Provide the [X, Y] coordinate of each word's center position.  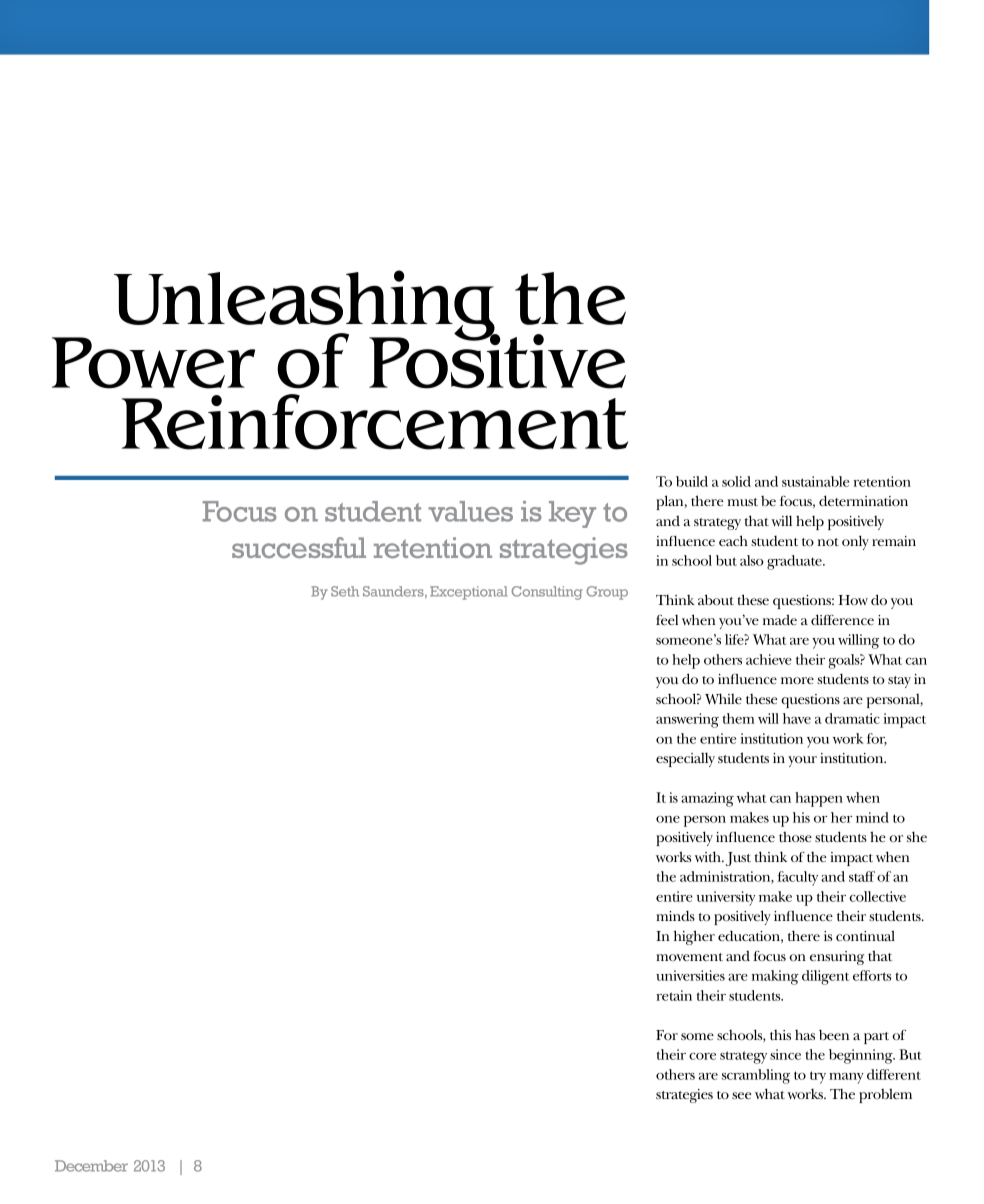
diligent [825, 977]
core [702, 1056]
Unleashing [305, 306]
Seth [345, 591]
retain [674, 995]
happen [819, 799]
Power [153, 363]
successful [299, 547]
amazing [707, 799]
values [470, 511]
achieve [769, 659]
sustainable [815, 481]
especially [685, 759]
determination [863, 500]
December [91, 1166]
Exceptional [469, 593]
